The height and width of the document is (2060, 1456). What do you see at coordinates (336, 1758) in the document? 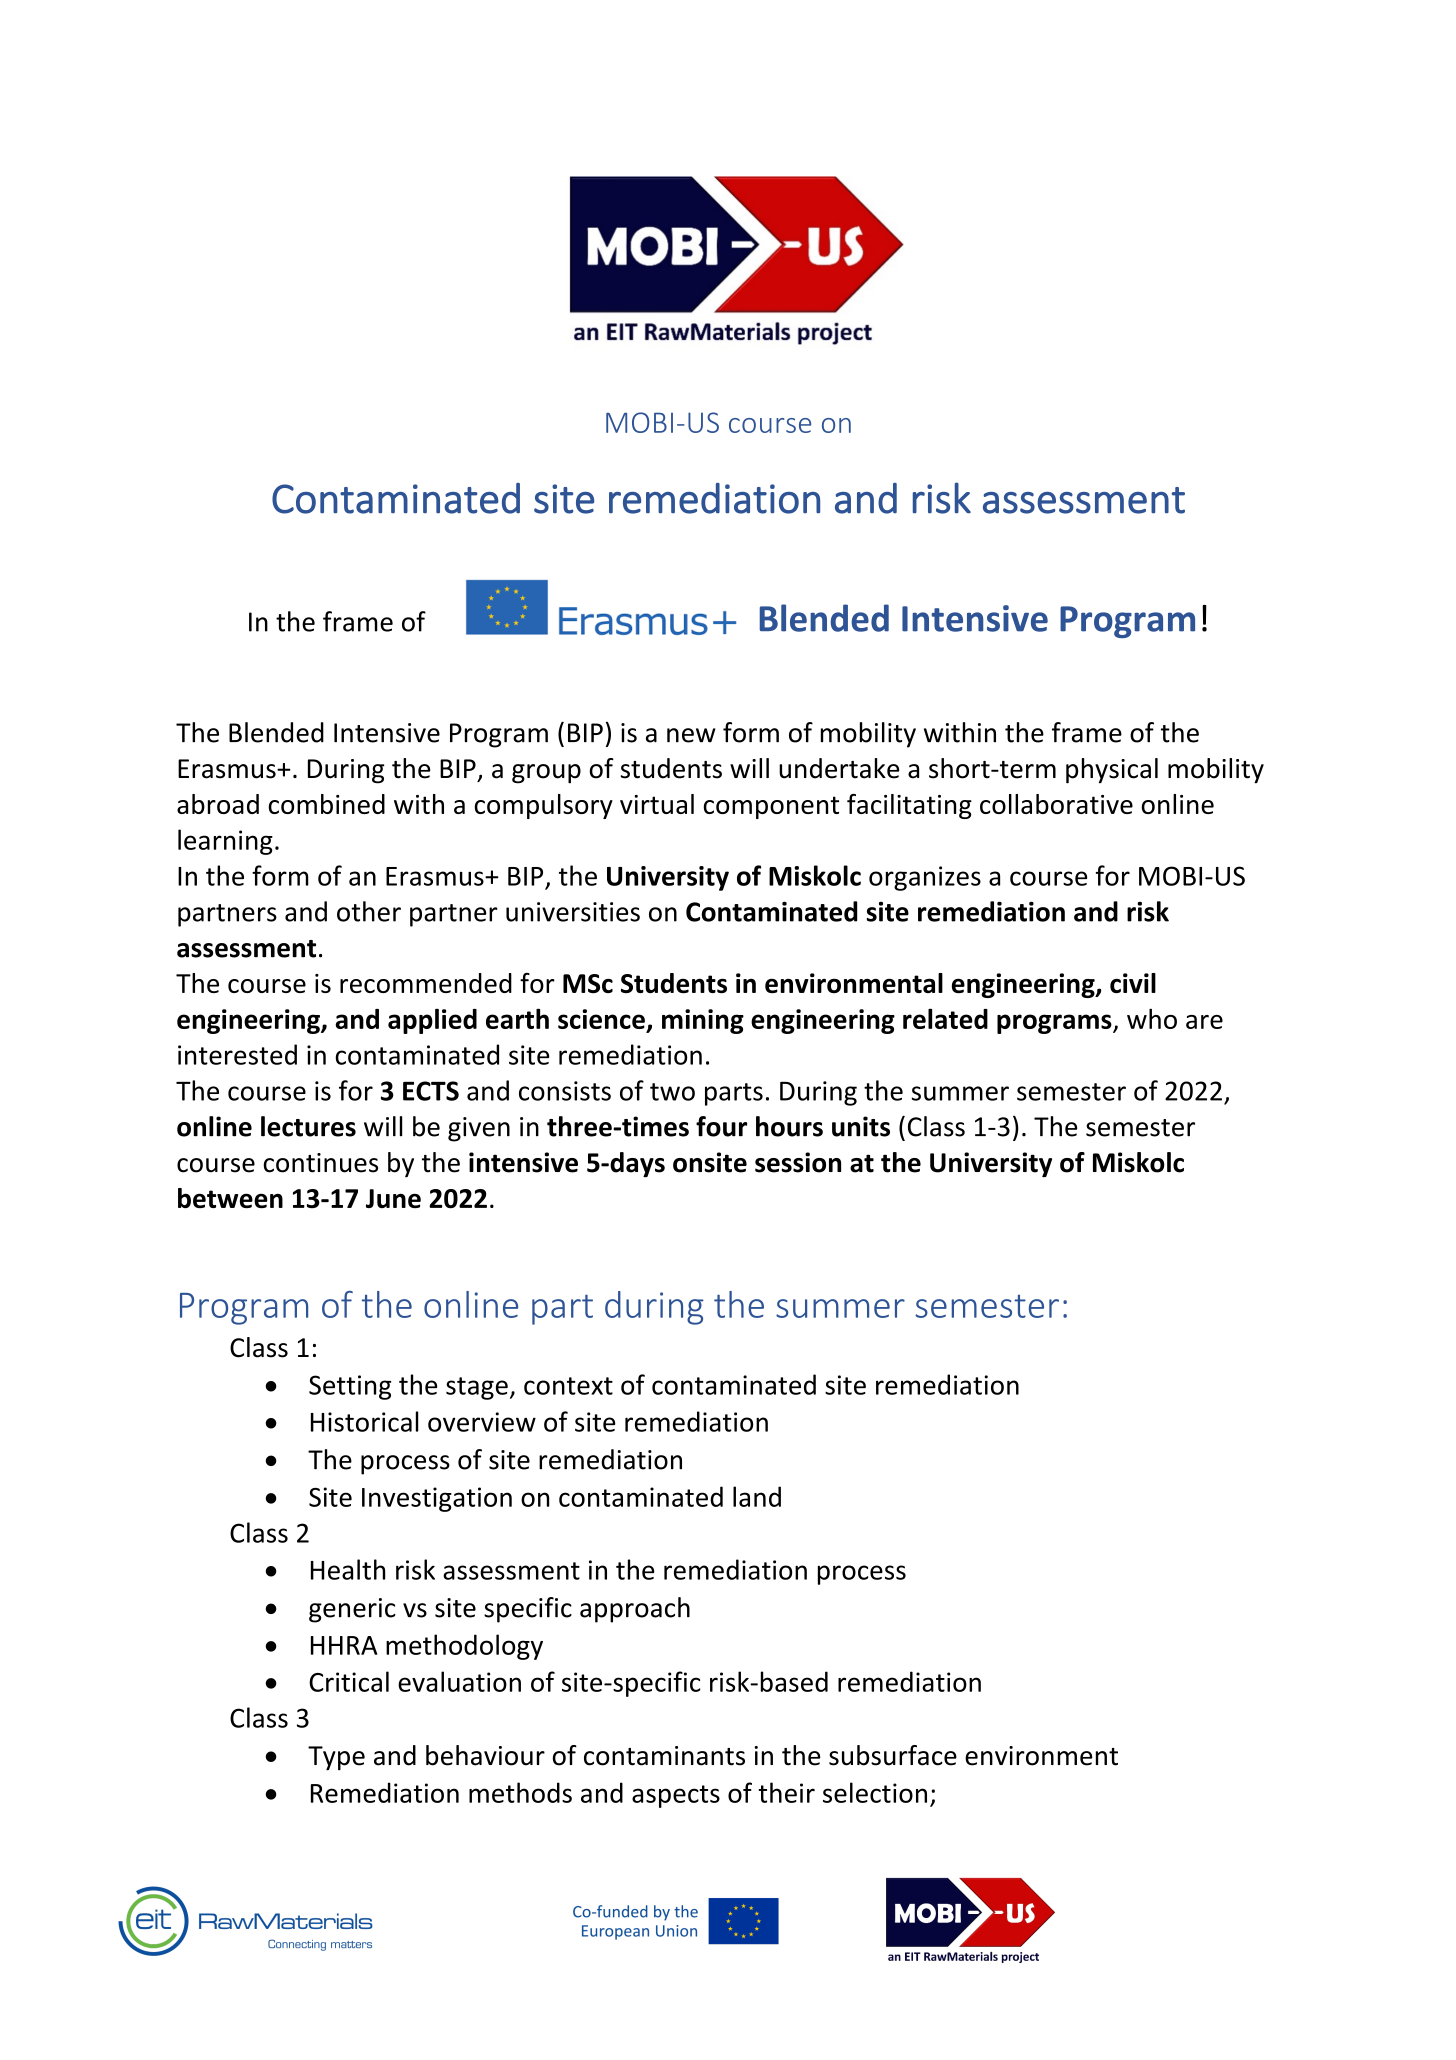
I see `Type` at bounding box center [336, 1758].
